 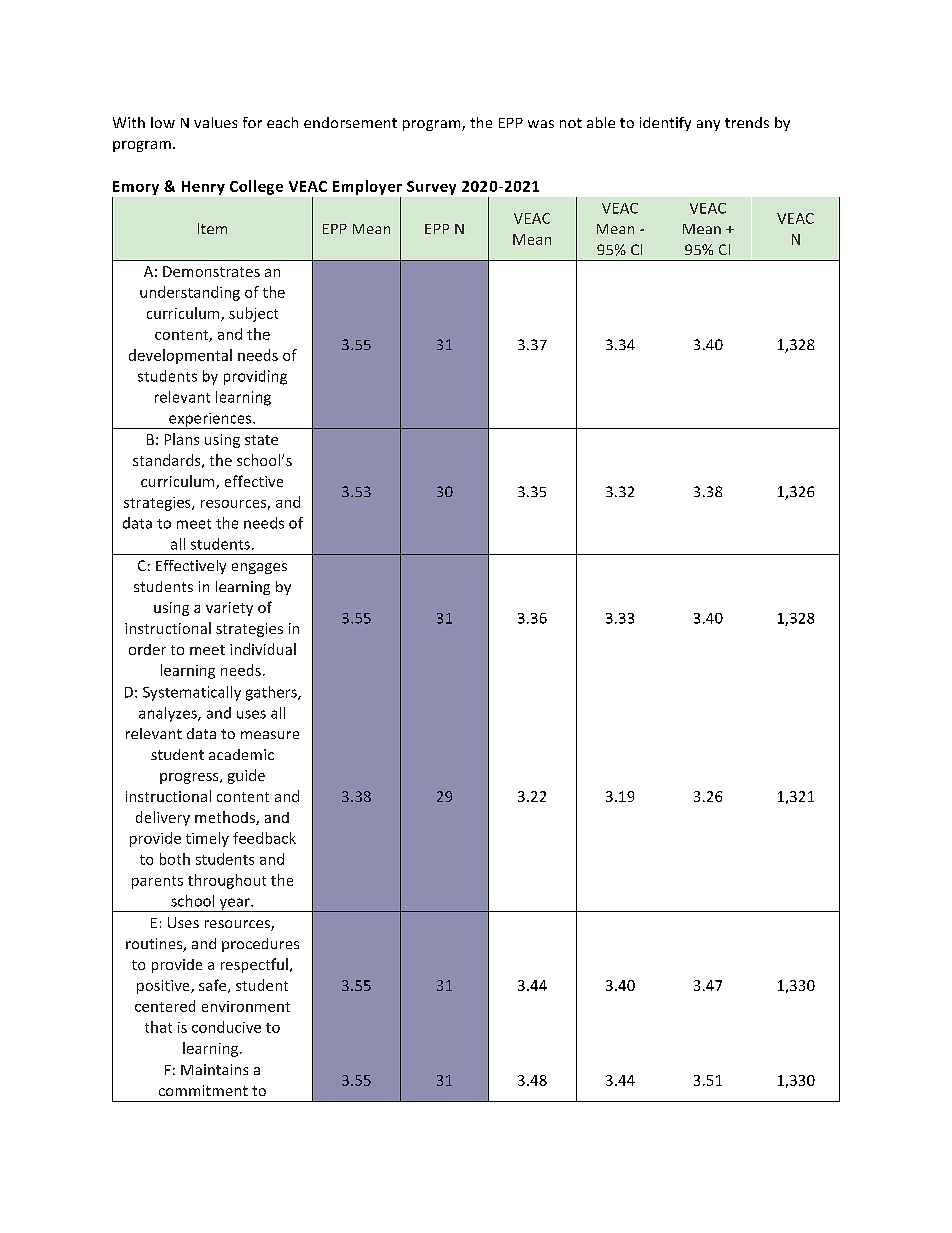 I want to click on progress, so click(x=190, y=778).
